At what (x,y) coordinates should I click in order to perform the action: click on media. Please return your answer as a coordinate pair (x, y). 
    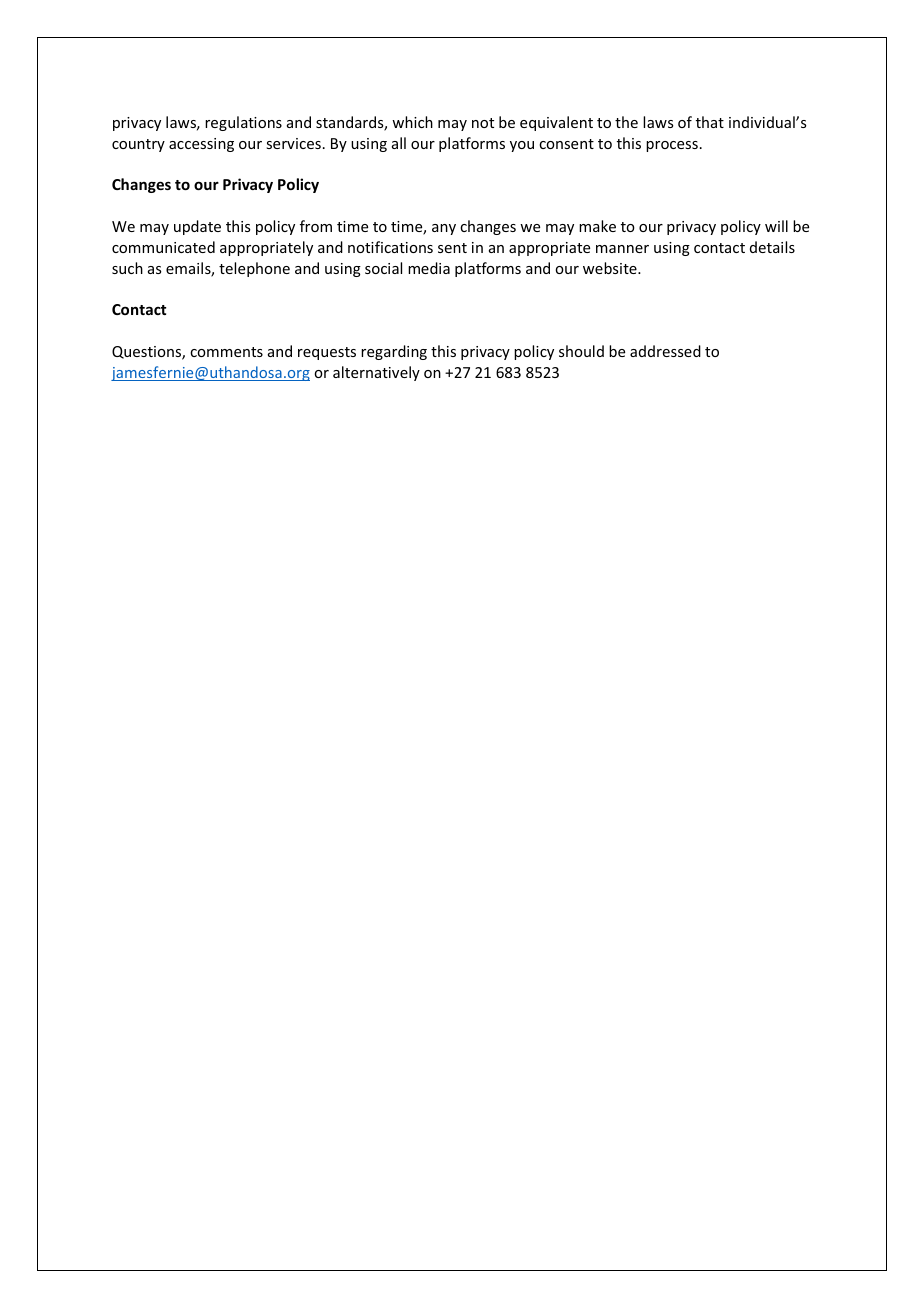
    Looking at the image, I should click on (429, 268).
